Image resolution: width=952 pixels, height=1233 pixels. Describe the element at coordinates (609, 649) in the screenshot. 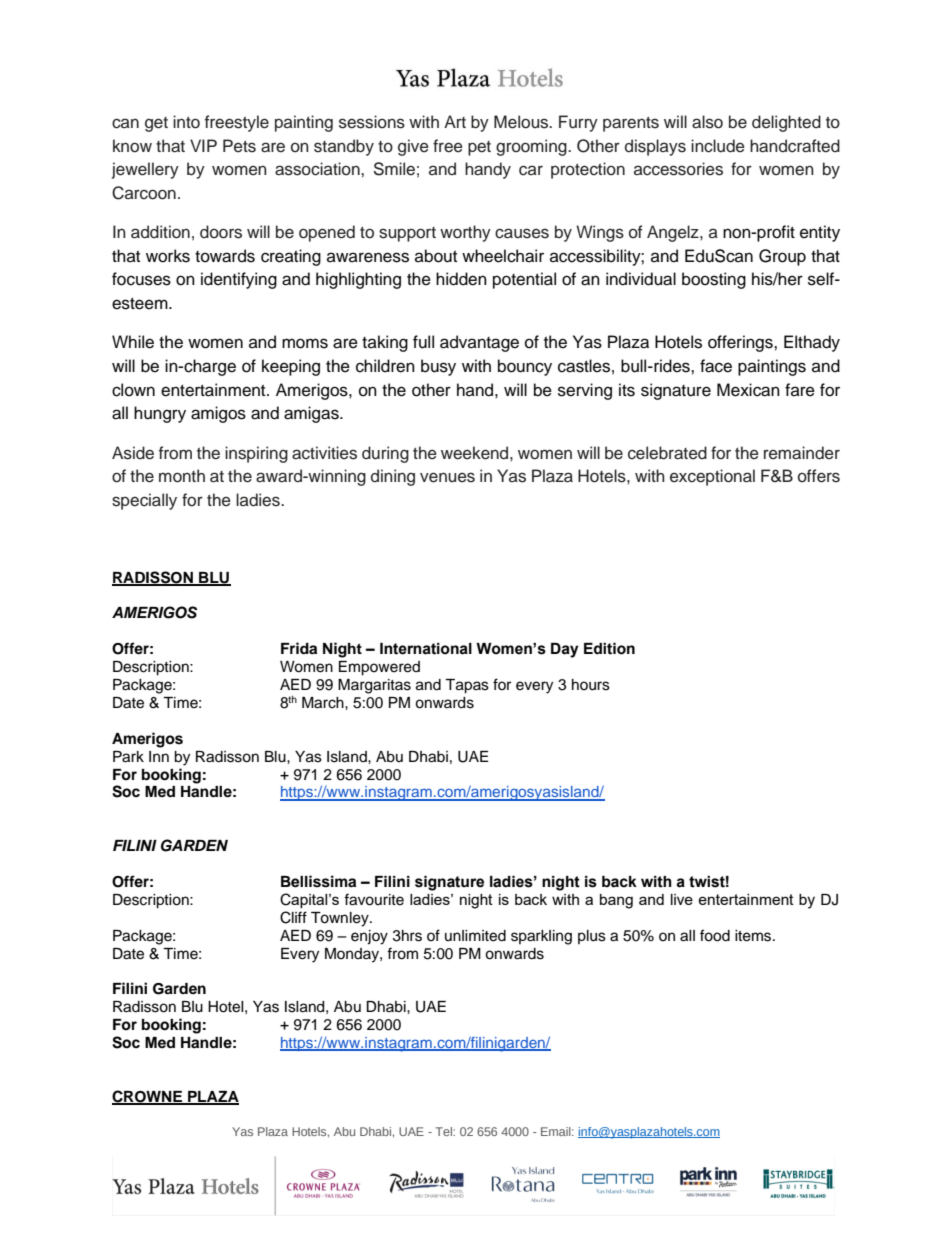

I see `Edition` at that location.
